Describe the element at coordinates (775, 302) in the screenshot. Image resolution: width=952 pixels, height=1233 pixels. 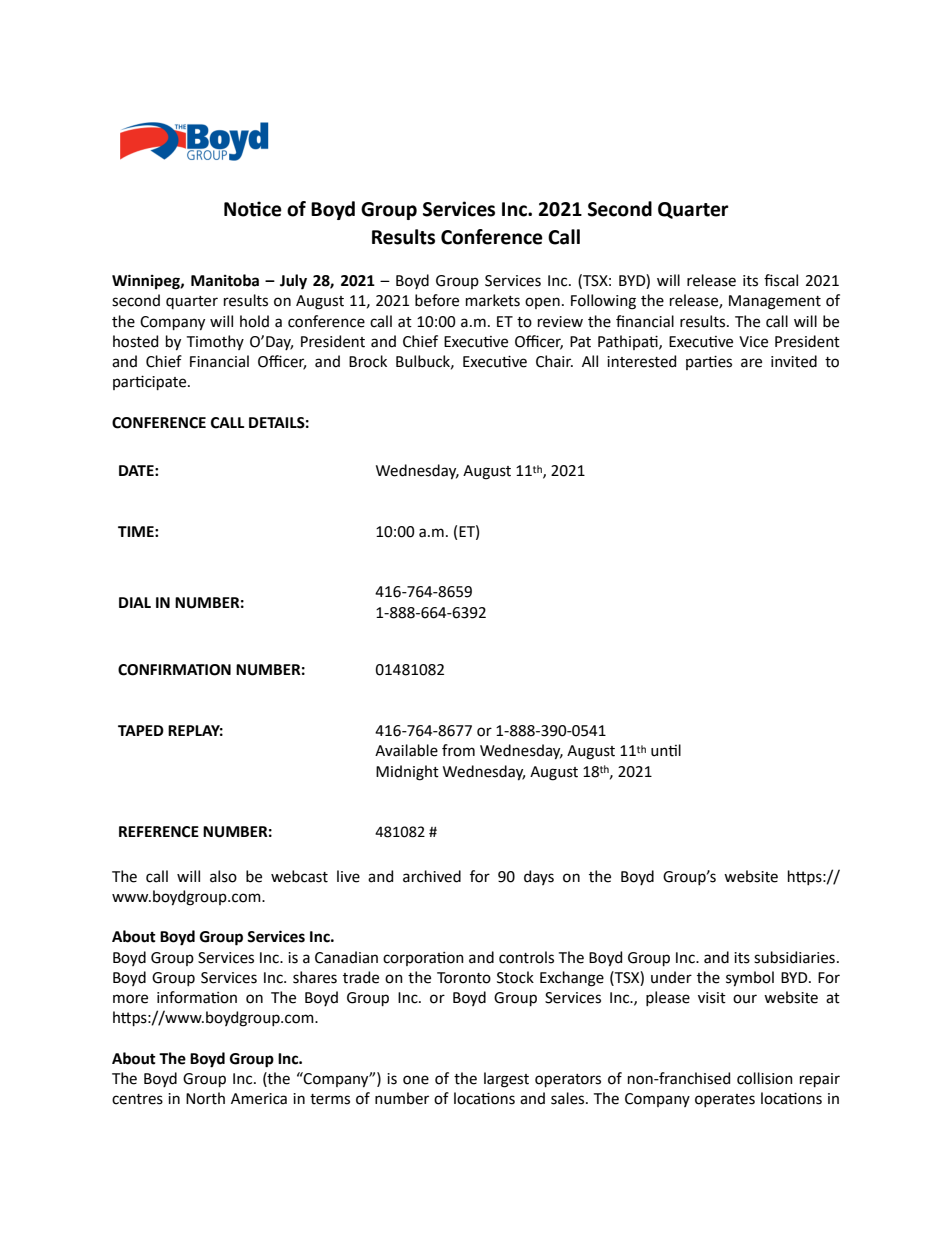
I see `Management` at that location.
